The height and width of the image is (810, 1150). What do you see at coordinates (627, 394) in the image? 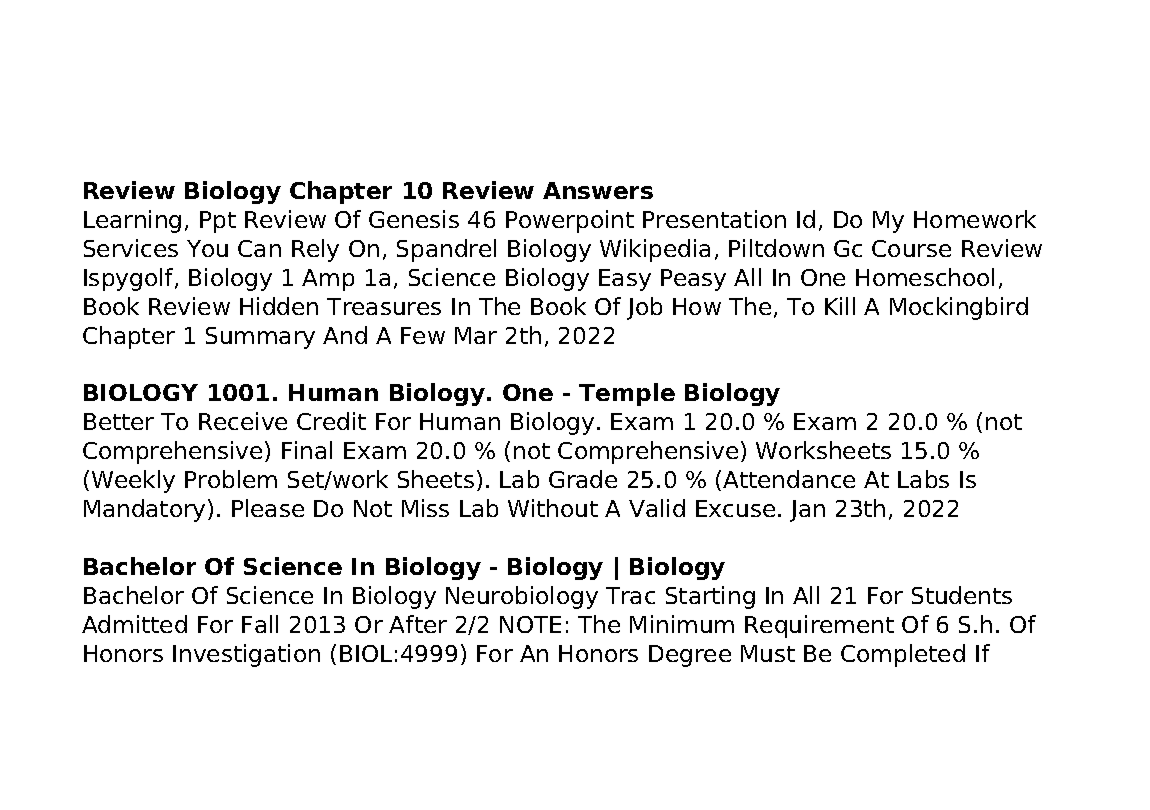
I see `Temple` at bounding box center [627, 394].
